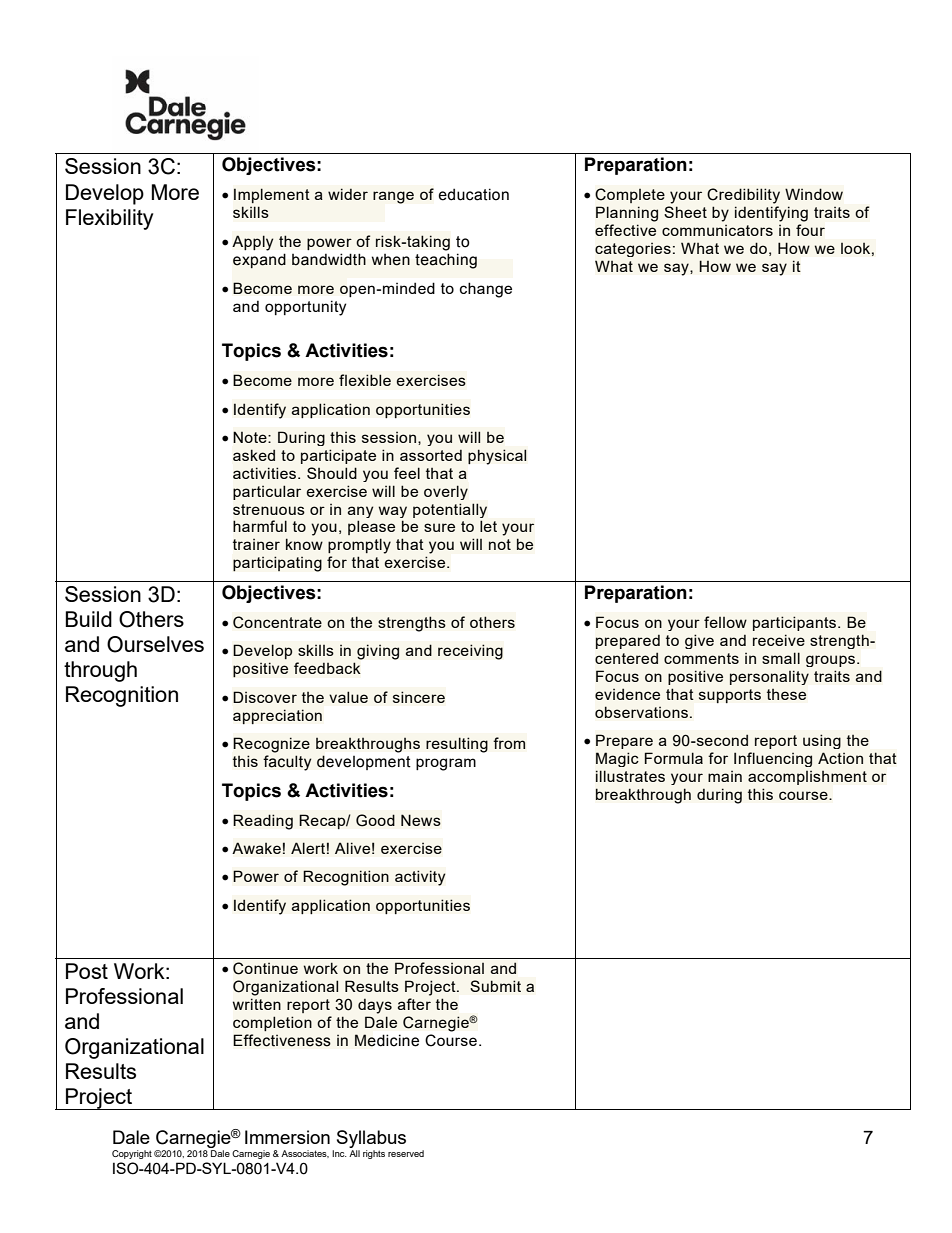 The height and width of the screenshot is (1233, 952). Describe the element at coordinates (470, 652) in the screenshot. I see `receiving` at that location.
